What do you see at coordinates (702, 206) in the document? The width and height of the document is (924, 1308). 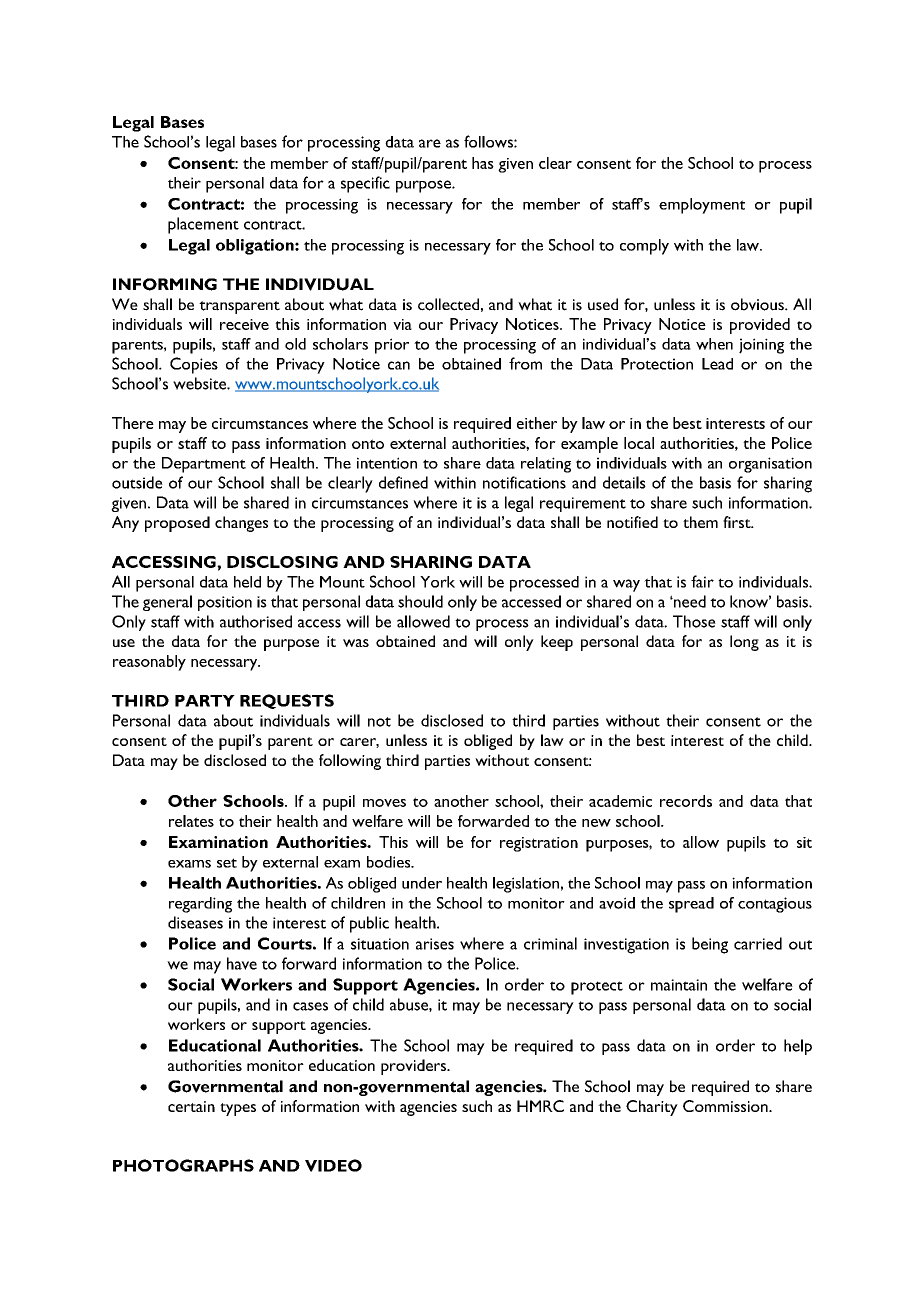 I see `employment` at bounding box center [702, 206].
